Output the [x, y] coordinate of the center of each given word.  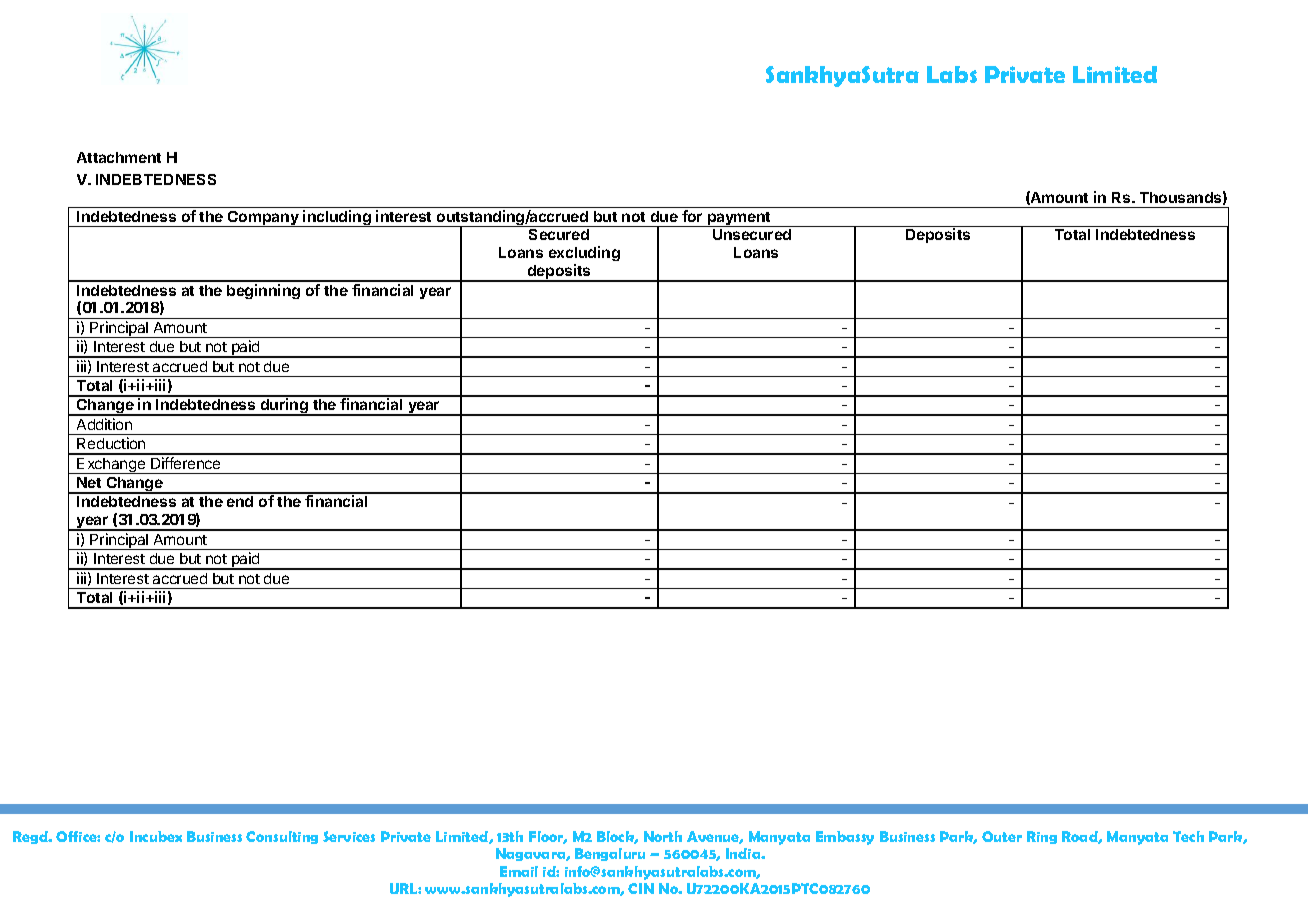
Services [349, 836]
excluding [584, 255]
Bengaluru [610, 854]
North [663, 836]
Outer [1002, 836]
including [337, 218]
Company [263, 219]
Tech [1188, 836]
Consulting [282, 837]
